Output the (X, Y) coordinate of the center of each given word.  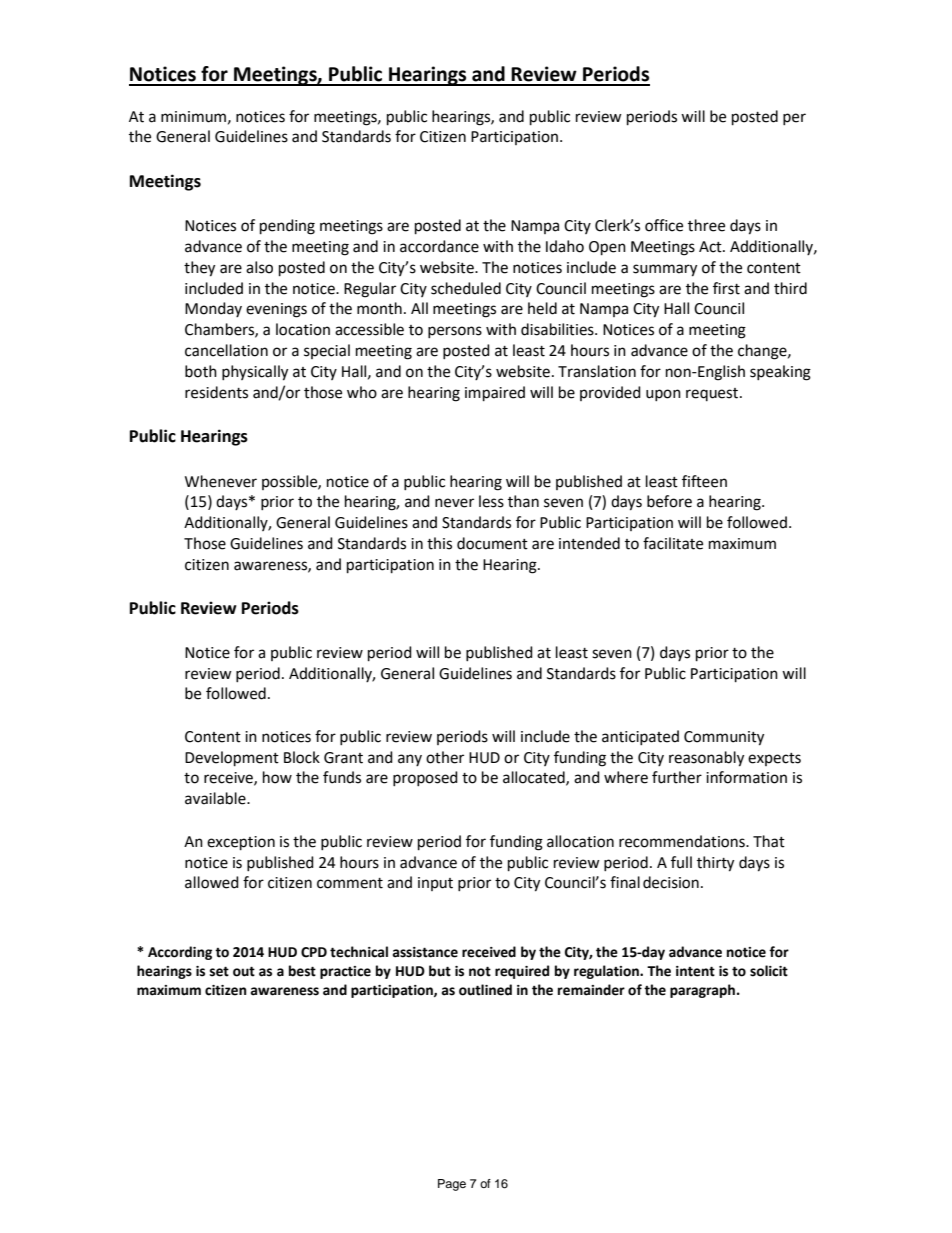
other (445, 757)
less (491, 501)
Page (452, 1185)
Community (724, 738)
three (706, 225)
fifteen (704, 481)
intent (695, 971)
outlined (485, 990)
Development (232, 759)
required (522, 972)
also (259, 267)
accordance (439, 246)
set (219, 971)
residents (216, 392)
